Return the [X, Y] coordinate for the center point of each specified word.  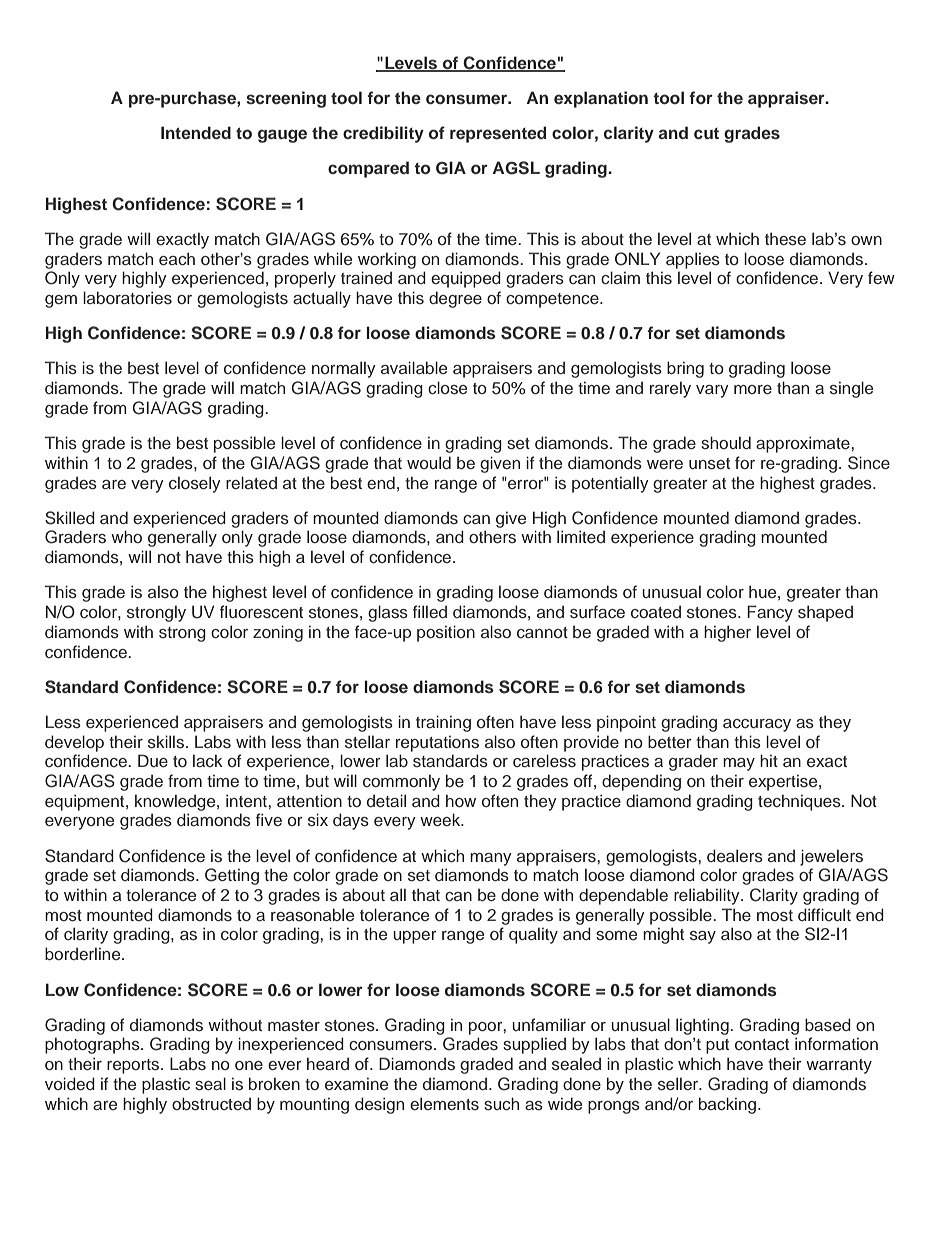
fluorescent [261, 612]
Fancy [770, 613]
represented [498, 134]
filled [430, 611]
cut [706, 133]
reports [134, 1066]
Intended [196, 132]
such [501, 1104]
